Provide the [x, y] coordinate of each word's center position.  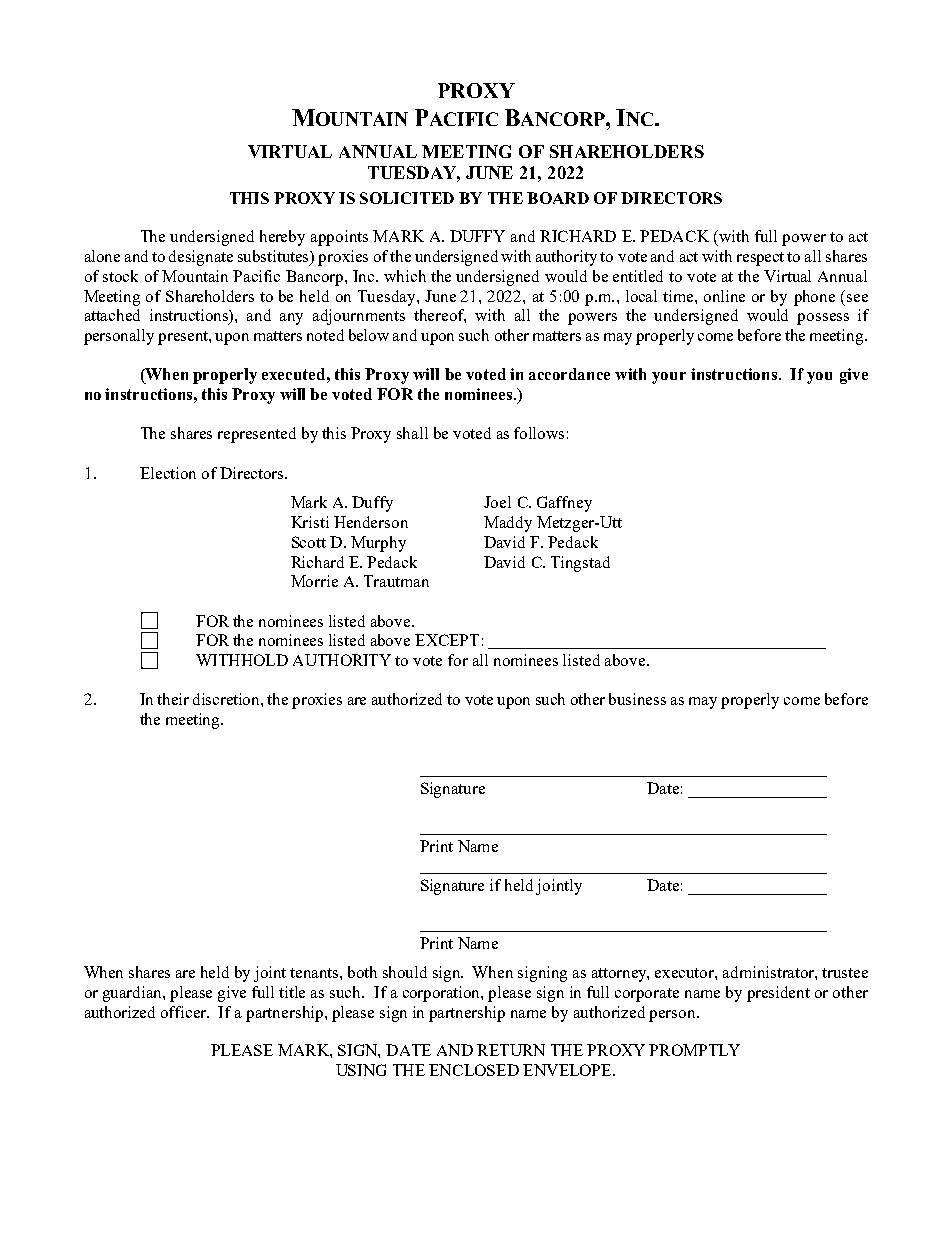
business [637, 699]
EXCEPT [447, 640]
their [173, 699]
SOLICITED [407, 198]
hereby [282, 238]
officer [185, 1012]
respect [760, 259]
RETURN [511, 1050]
